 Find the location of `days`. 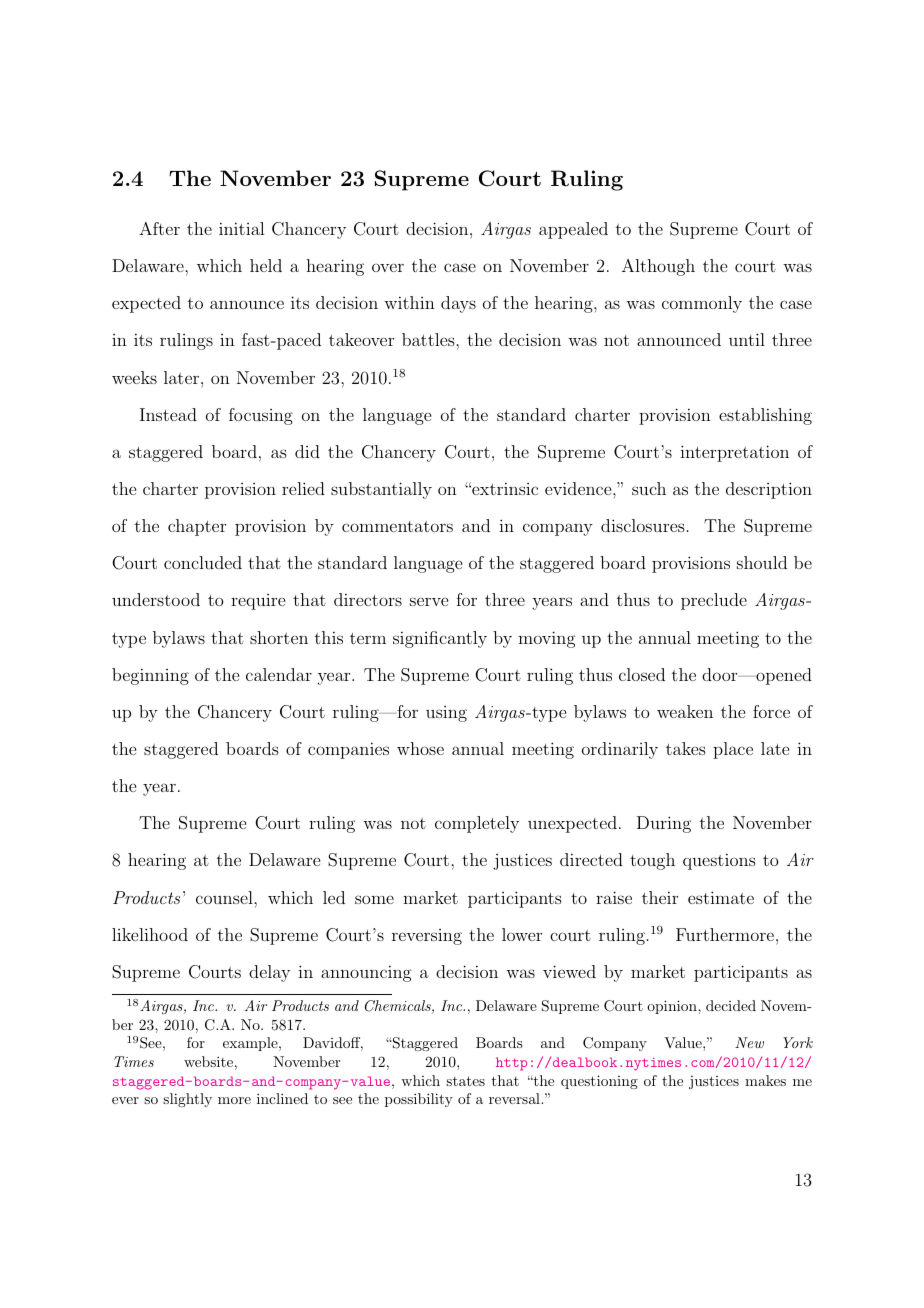

days is located at coordinates (458, 304).
